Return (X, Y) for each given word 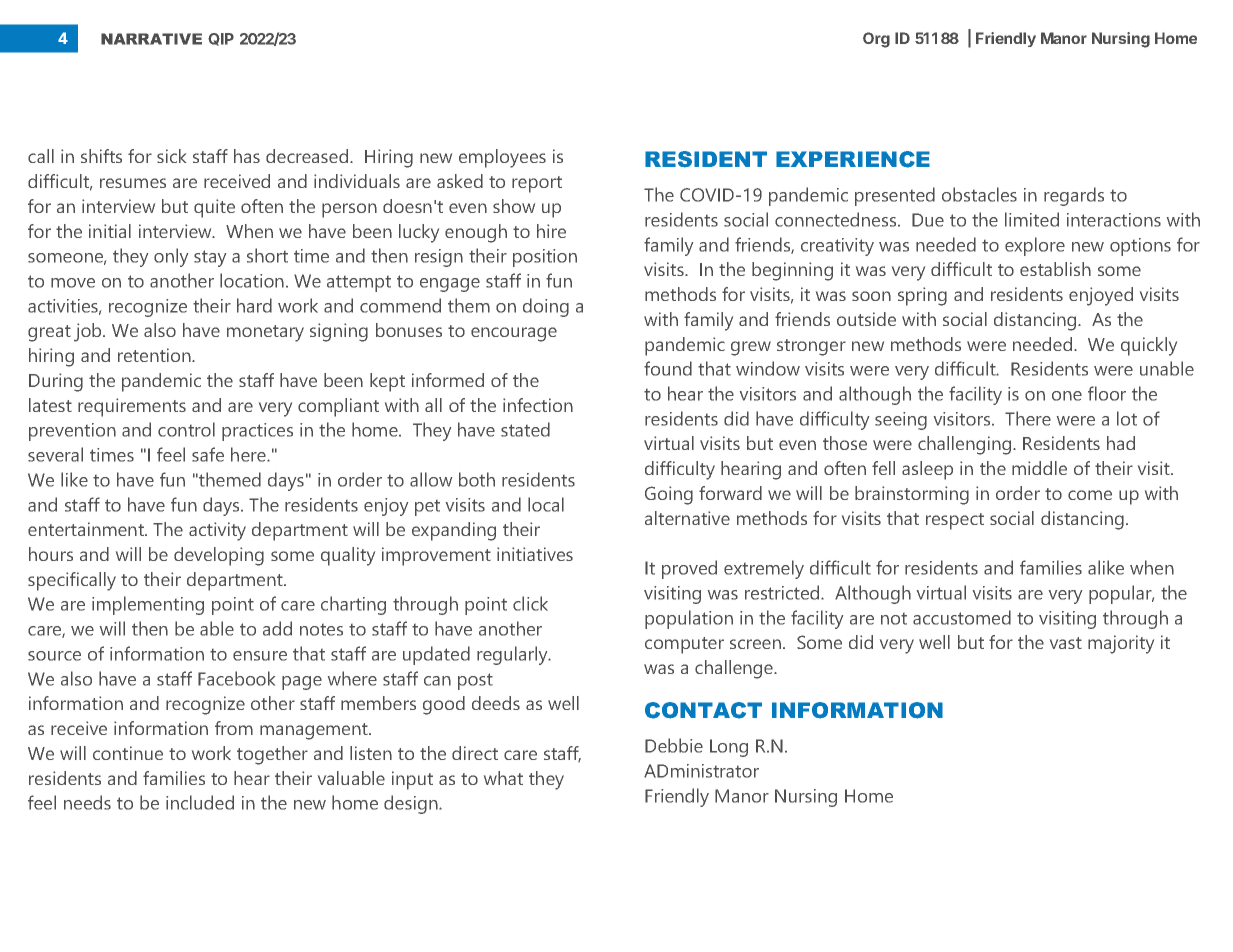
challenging (966, 445)
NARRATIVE (151, 39)
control (186, 429)
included (200, 802)
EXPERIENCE (853, 159)
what (503, 778)
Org (876, 40)
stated (525, 429)
